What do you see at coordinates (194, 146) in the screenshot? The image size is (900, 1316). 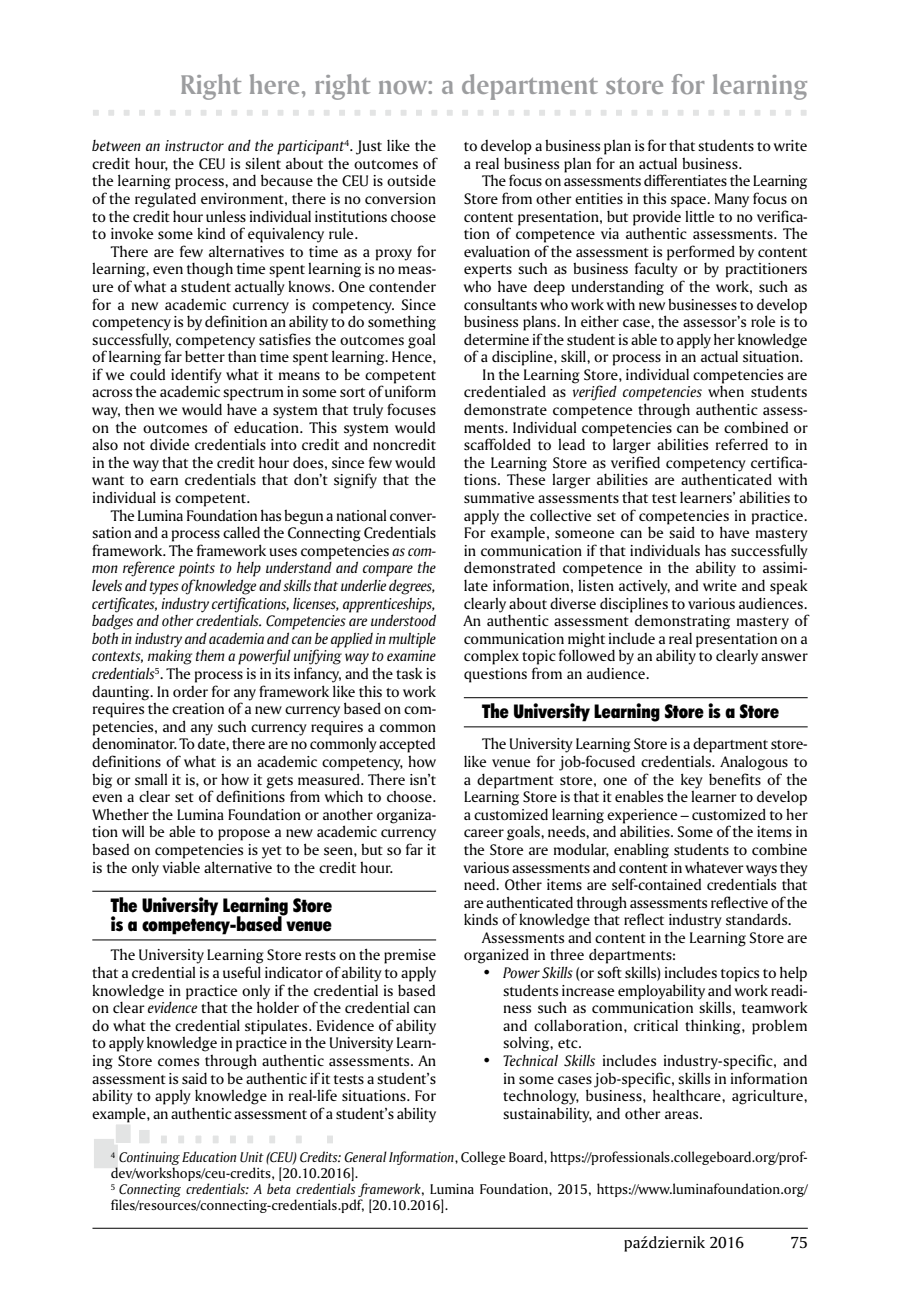 I see `instructor` at bounding box center [194, 146].
